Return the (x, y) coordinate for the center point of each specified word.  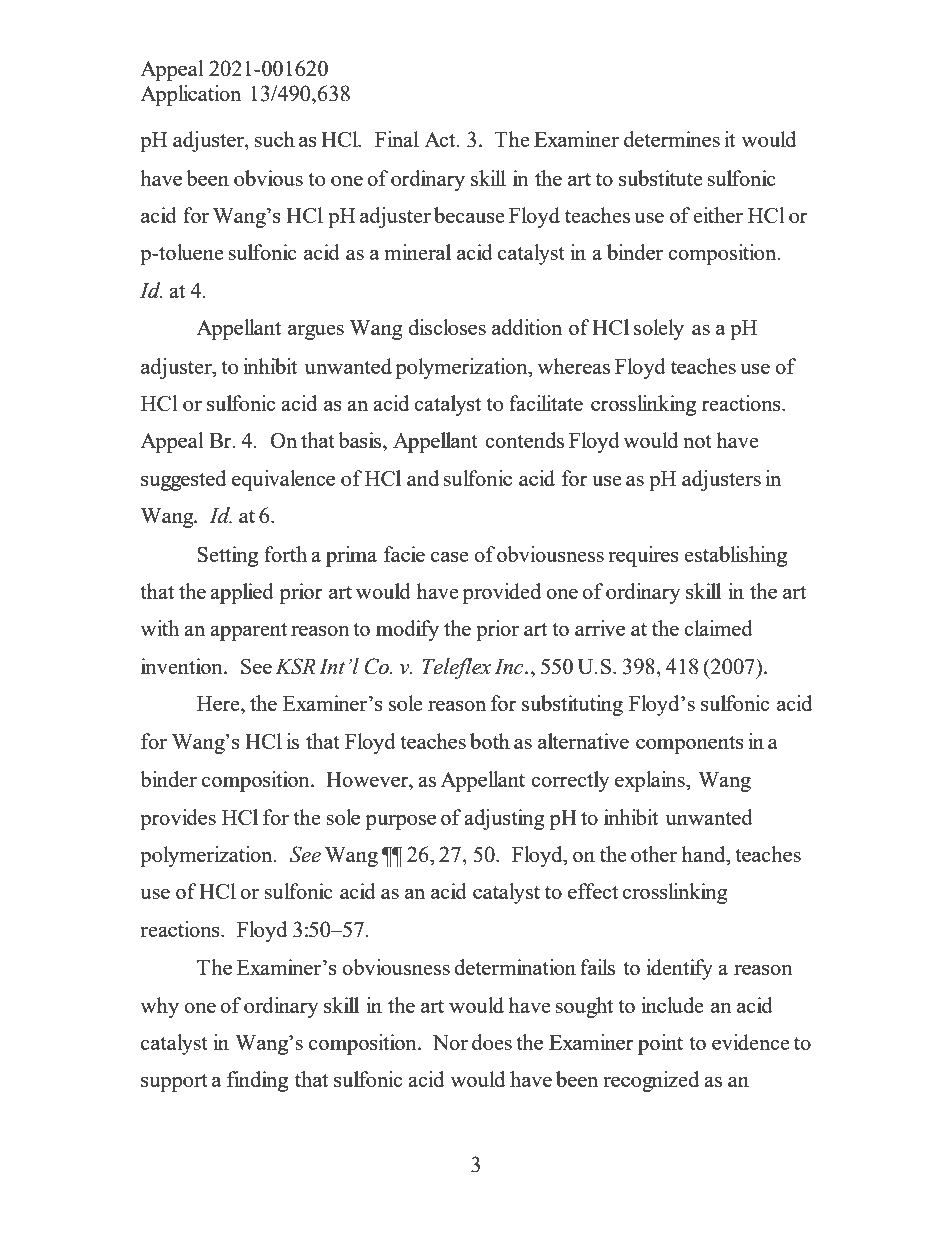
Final (397, 139)
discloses (447, 327)
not (697, 441)
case (450, 557)
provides (178, 819)
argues (316, 332)
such (274, 139)
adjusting (504, 819)
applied (242, 593)
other (654, 854)
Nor (450, 1042)
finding (257, 1081)
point (660, 1044)
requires (643, 556)
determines (672, 139)
